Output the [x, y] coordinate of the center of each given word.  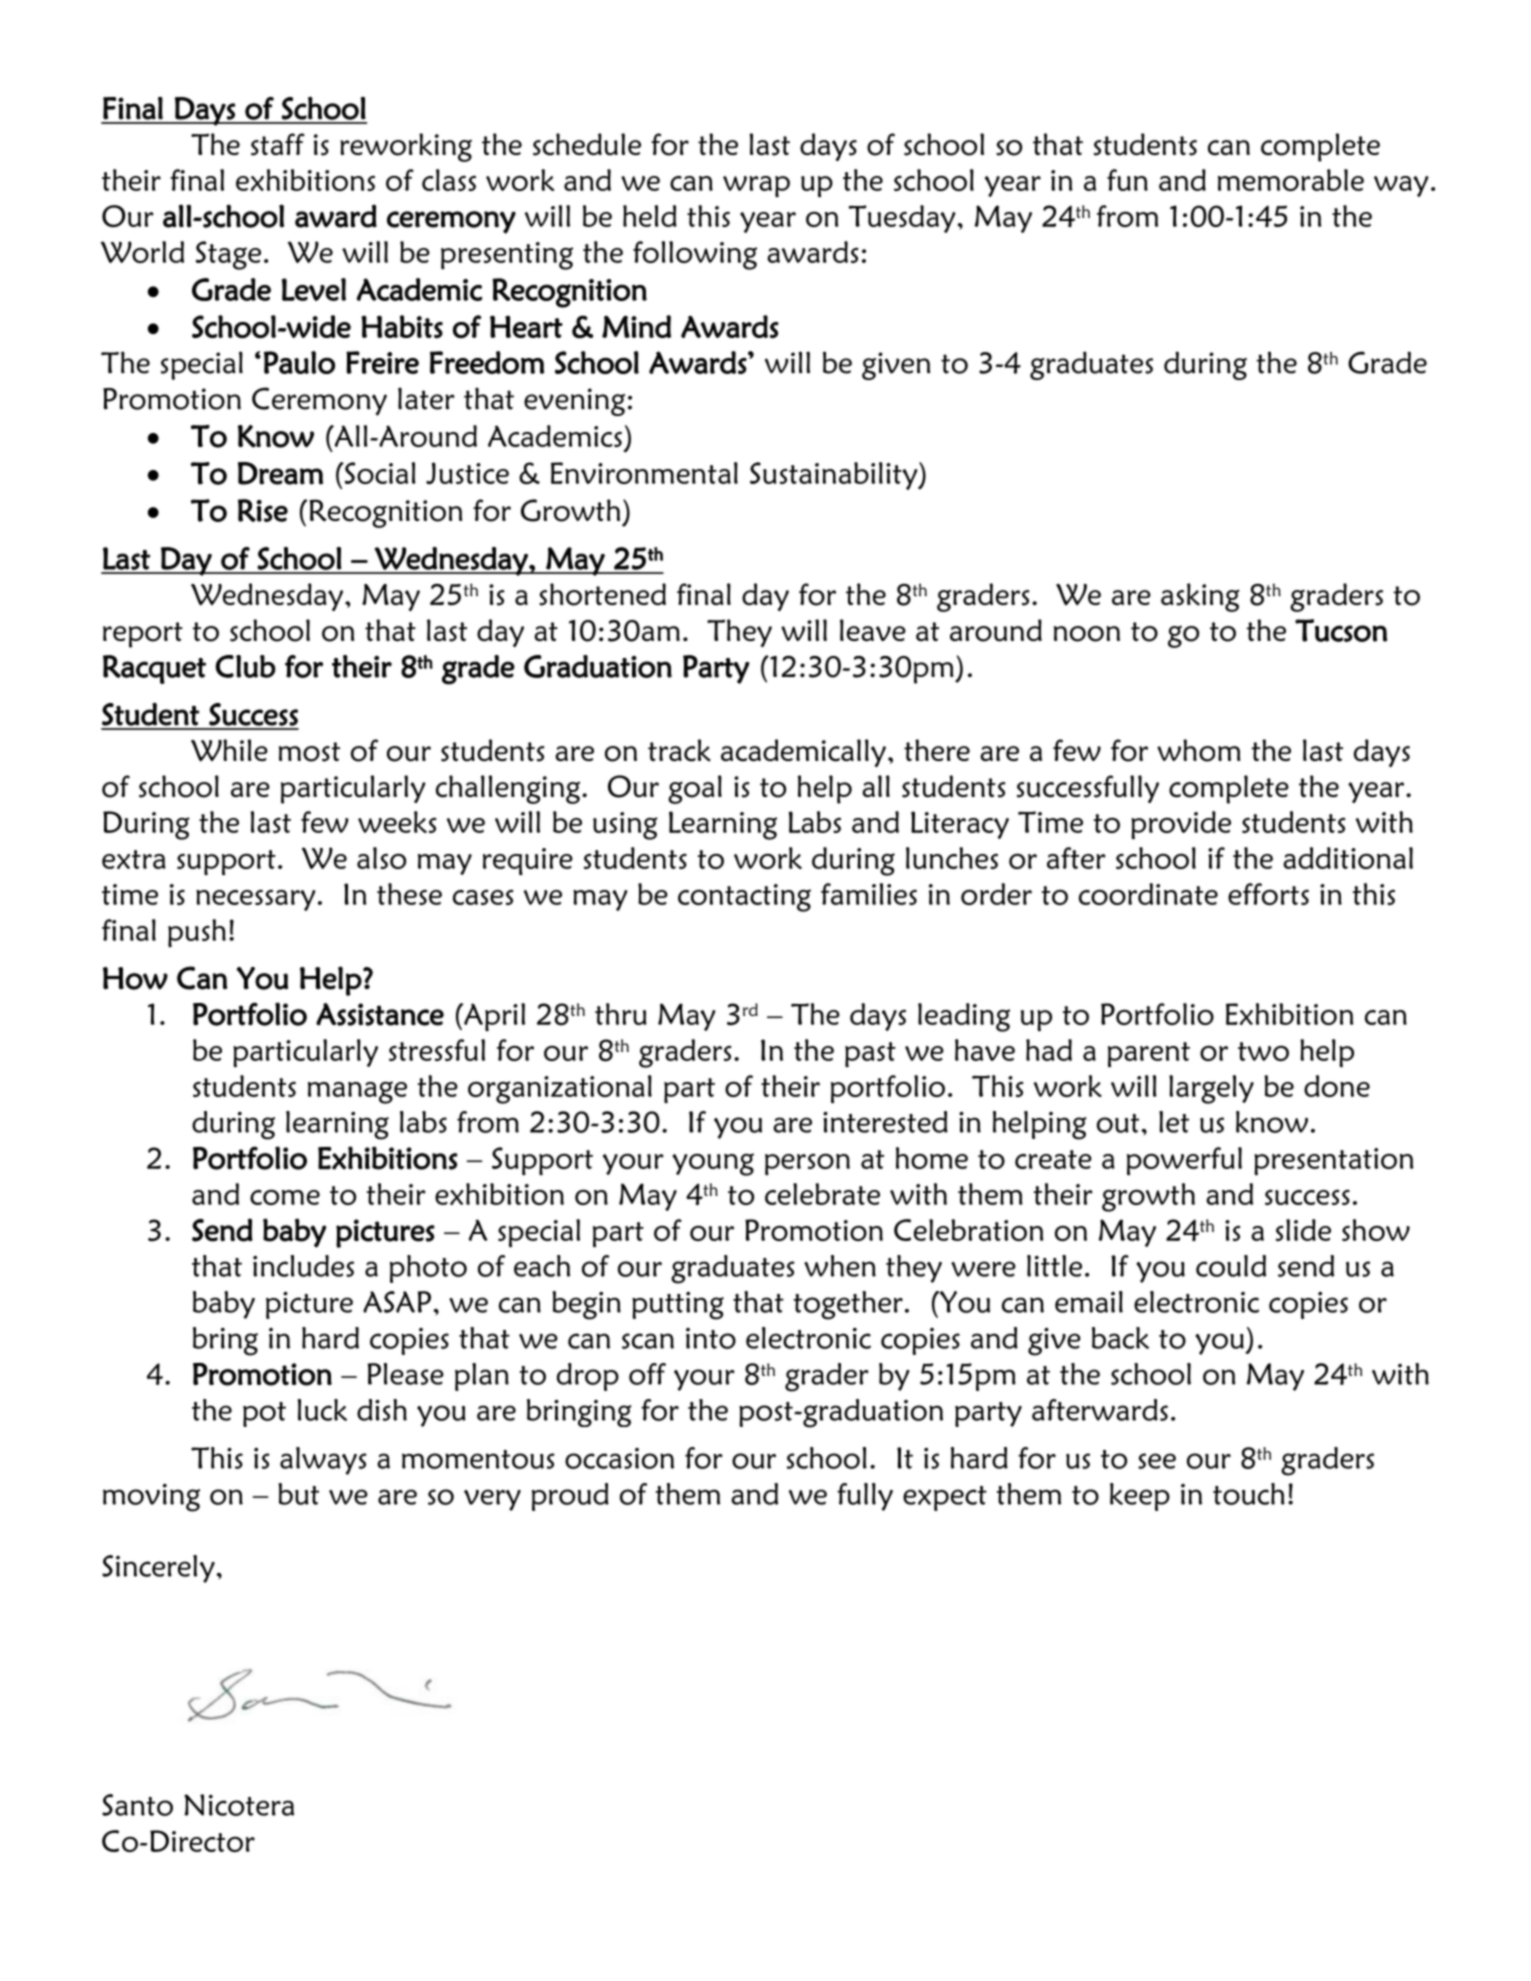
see [1157, 1461]
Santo [137, 1805]
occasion [619, 1458]
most [309, 752]
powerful [1184, 1161]
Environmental [644, 473]
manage [357, 1092]
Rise [263, 510]
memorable [1291, 180]
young [713, 1164]
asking [1200, 597]
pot [264, 1414]
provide [1181, 825]
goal [695, 789]
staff [278, 144]
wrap [756, 186]
